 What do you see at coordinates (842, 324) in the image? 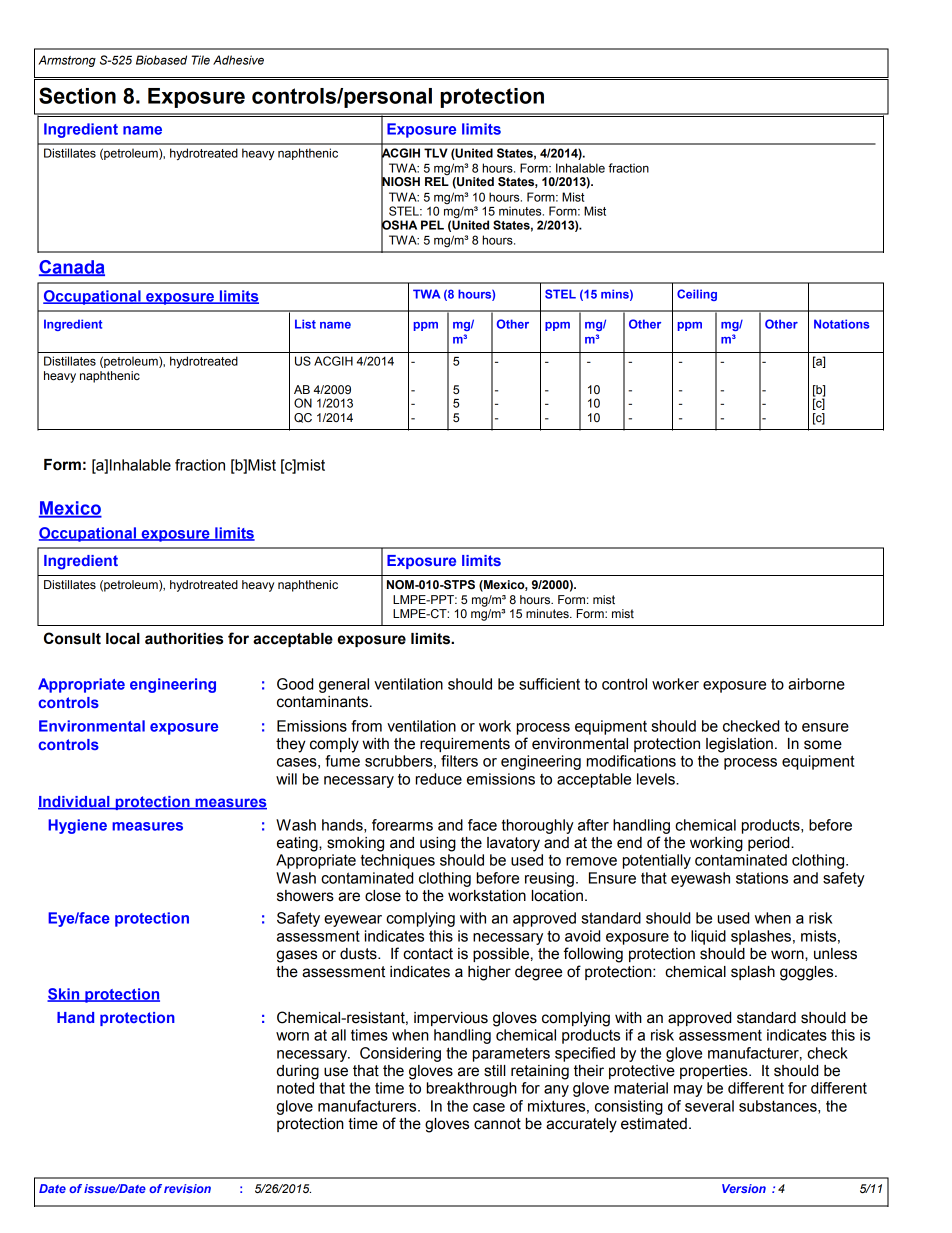
I see `Notations` at bounding box center [842, 324].
